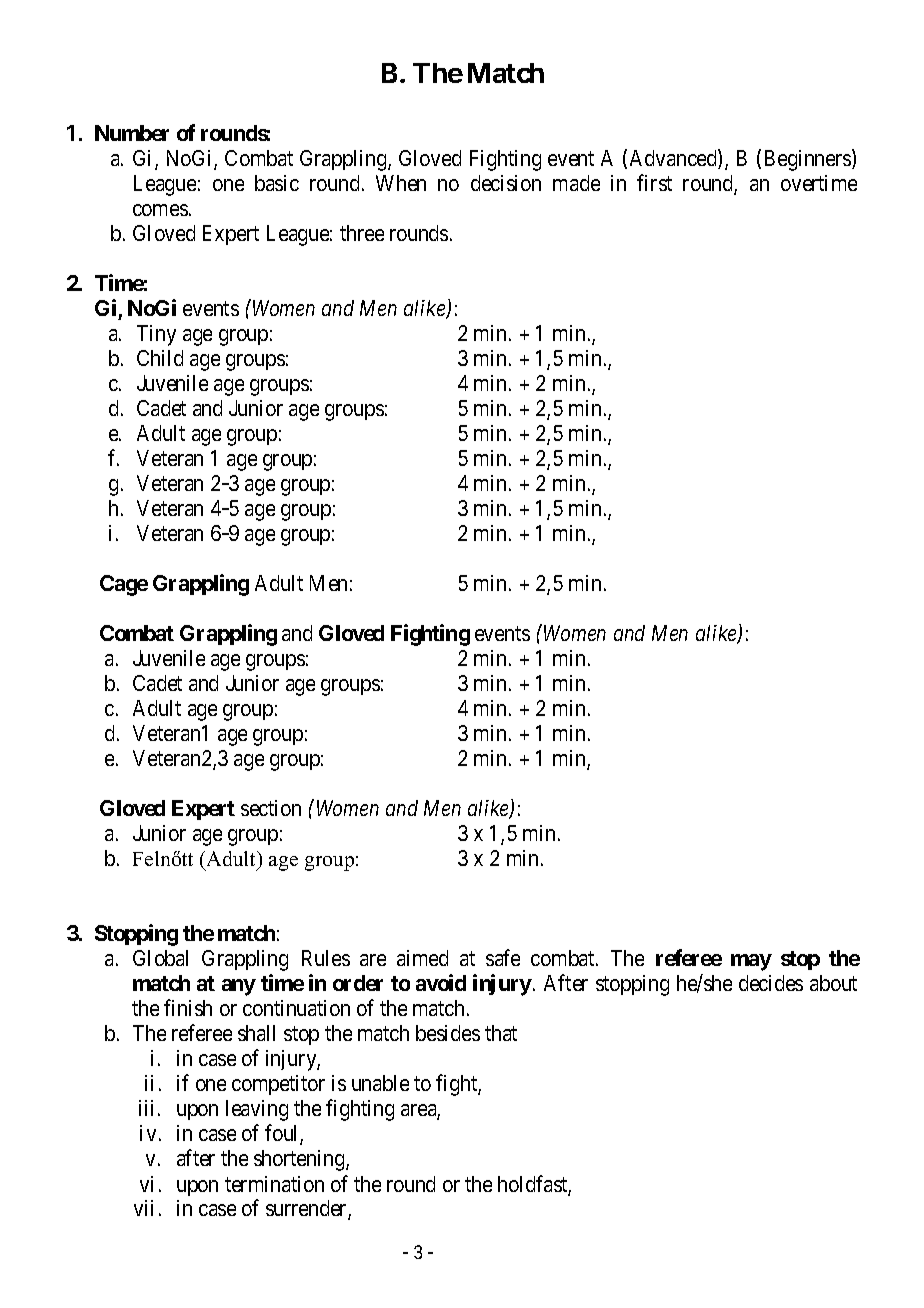  I want to click on decision, so click(506, 183).
